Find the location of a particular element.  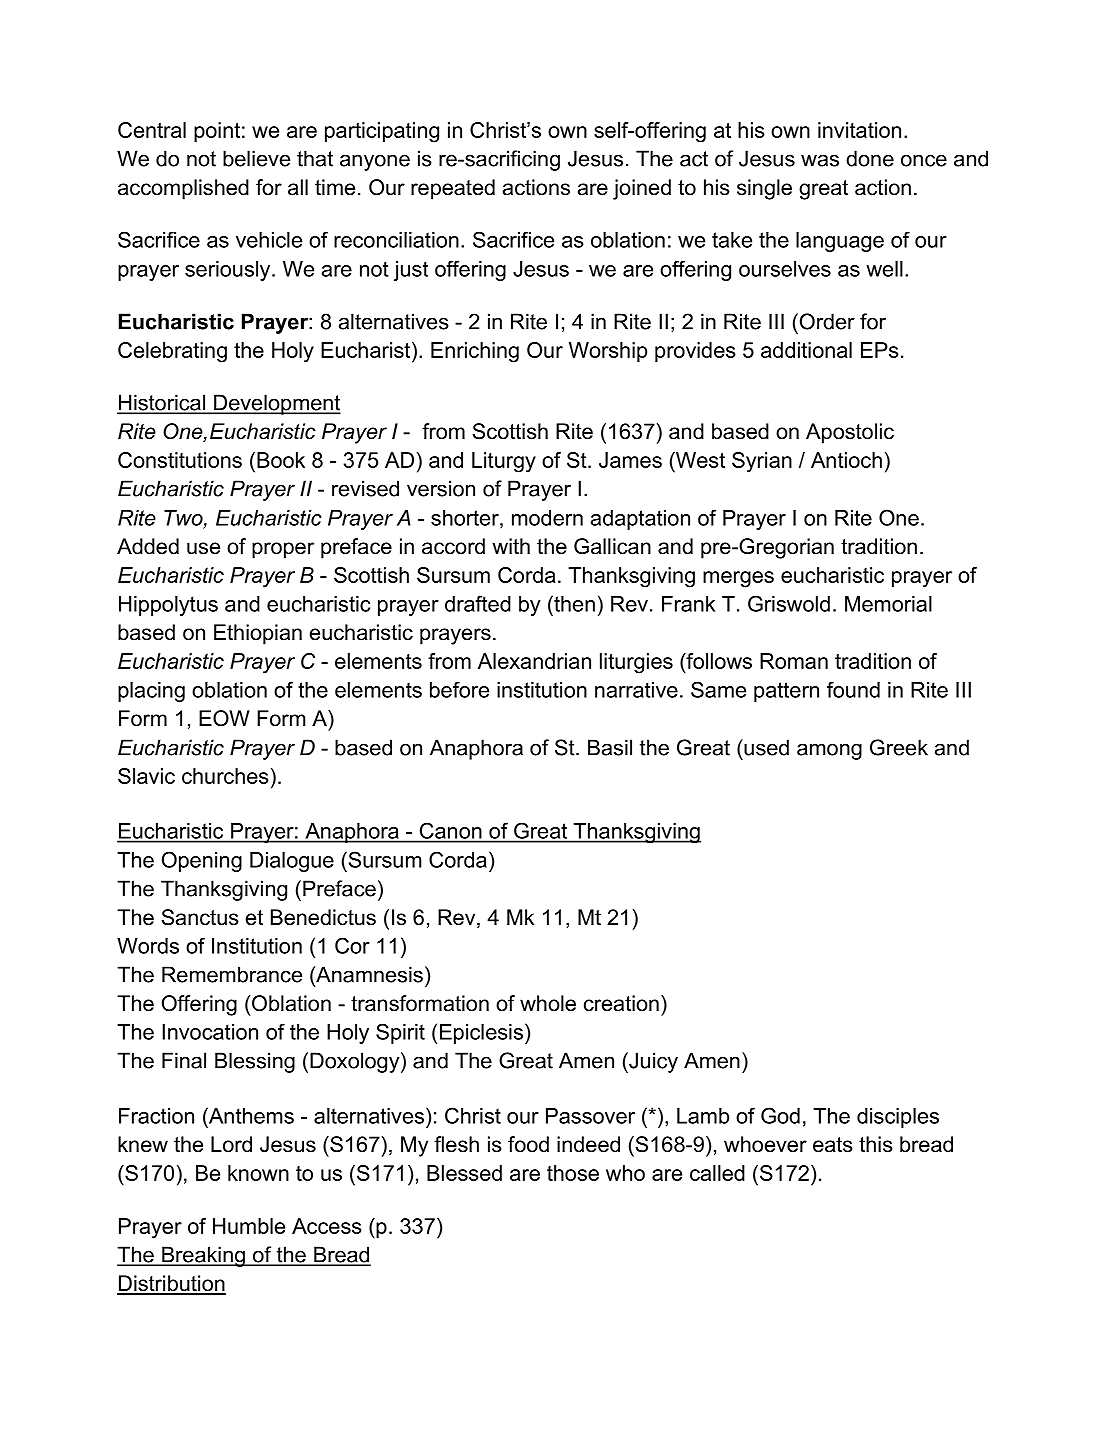

Breaking is located at coordinates (203, 1256).
